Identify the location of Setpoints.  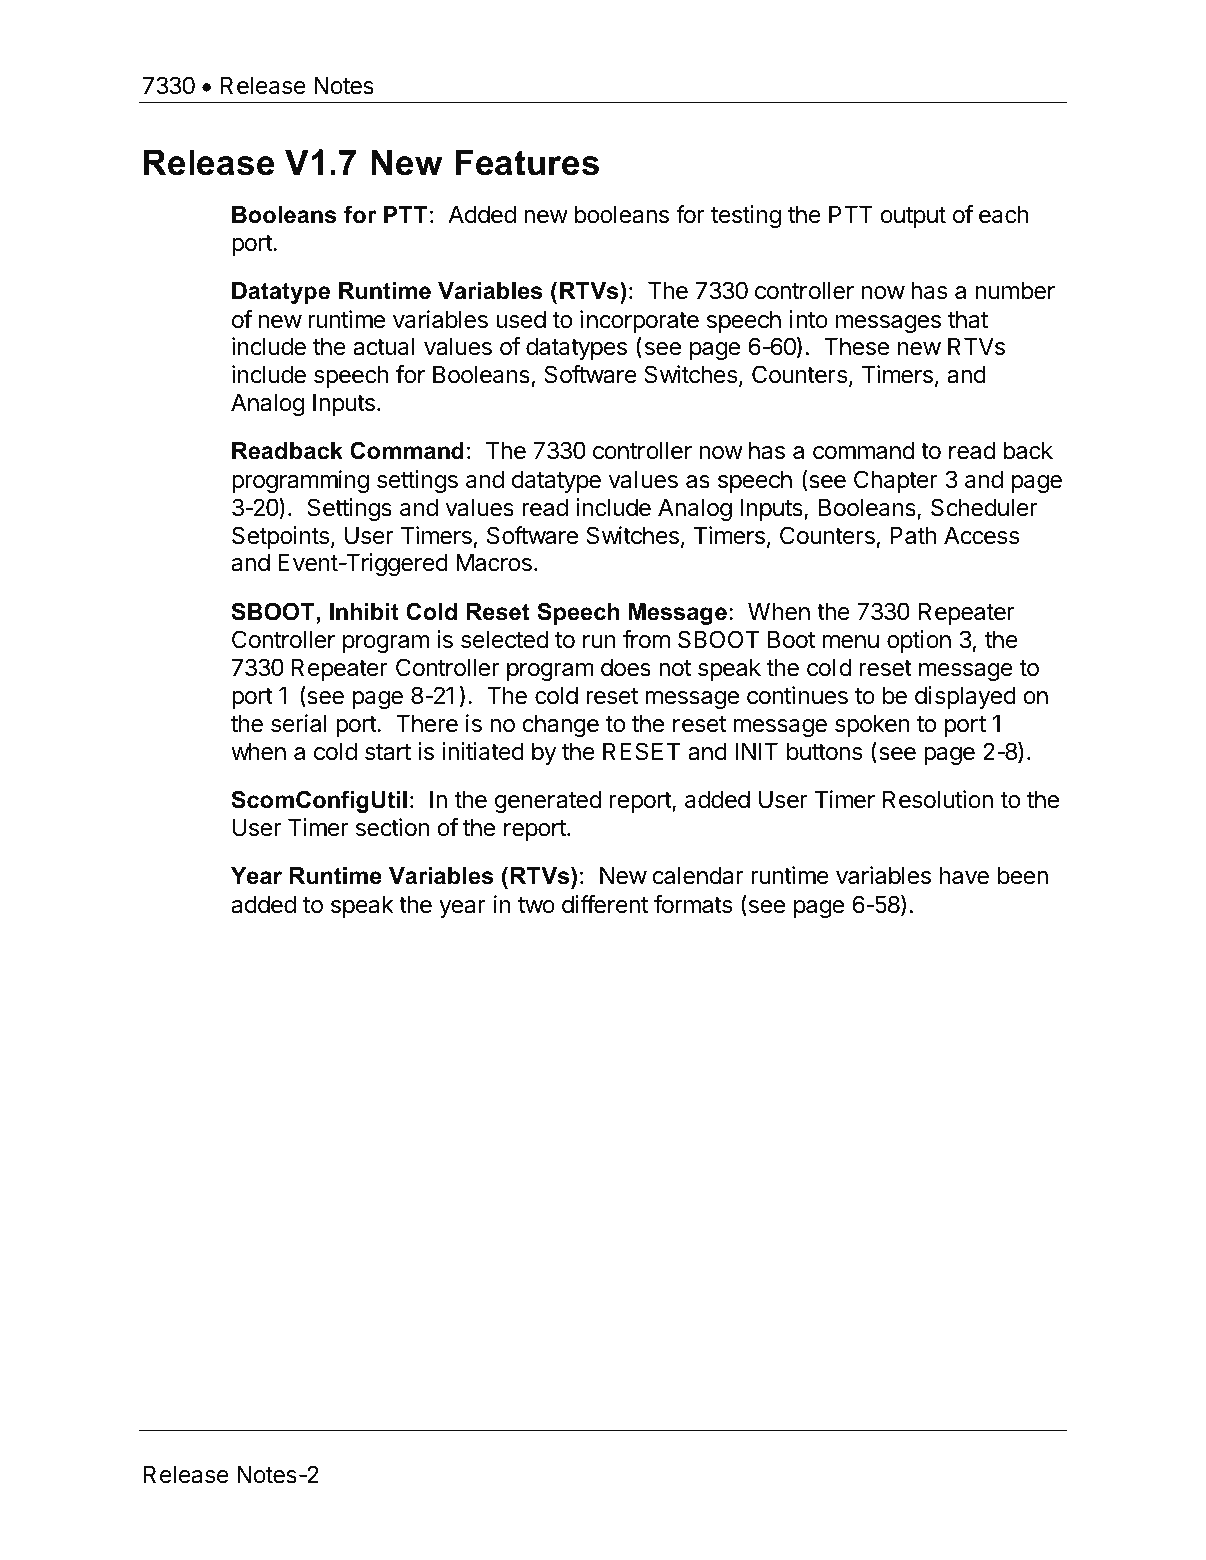
(282, 537).
